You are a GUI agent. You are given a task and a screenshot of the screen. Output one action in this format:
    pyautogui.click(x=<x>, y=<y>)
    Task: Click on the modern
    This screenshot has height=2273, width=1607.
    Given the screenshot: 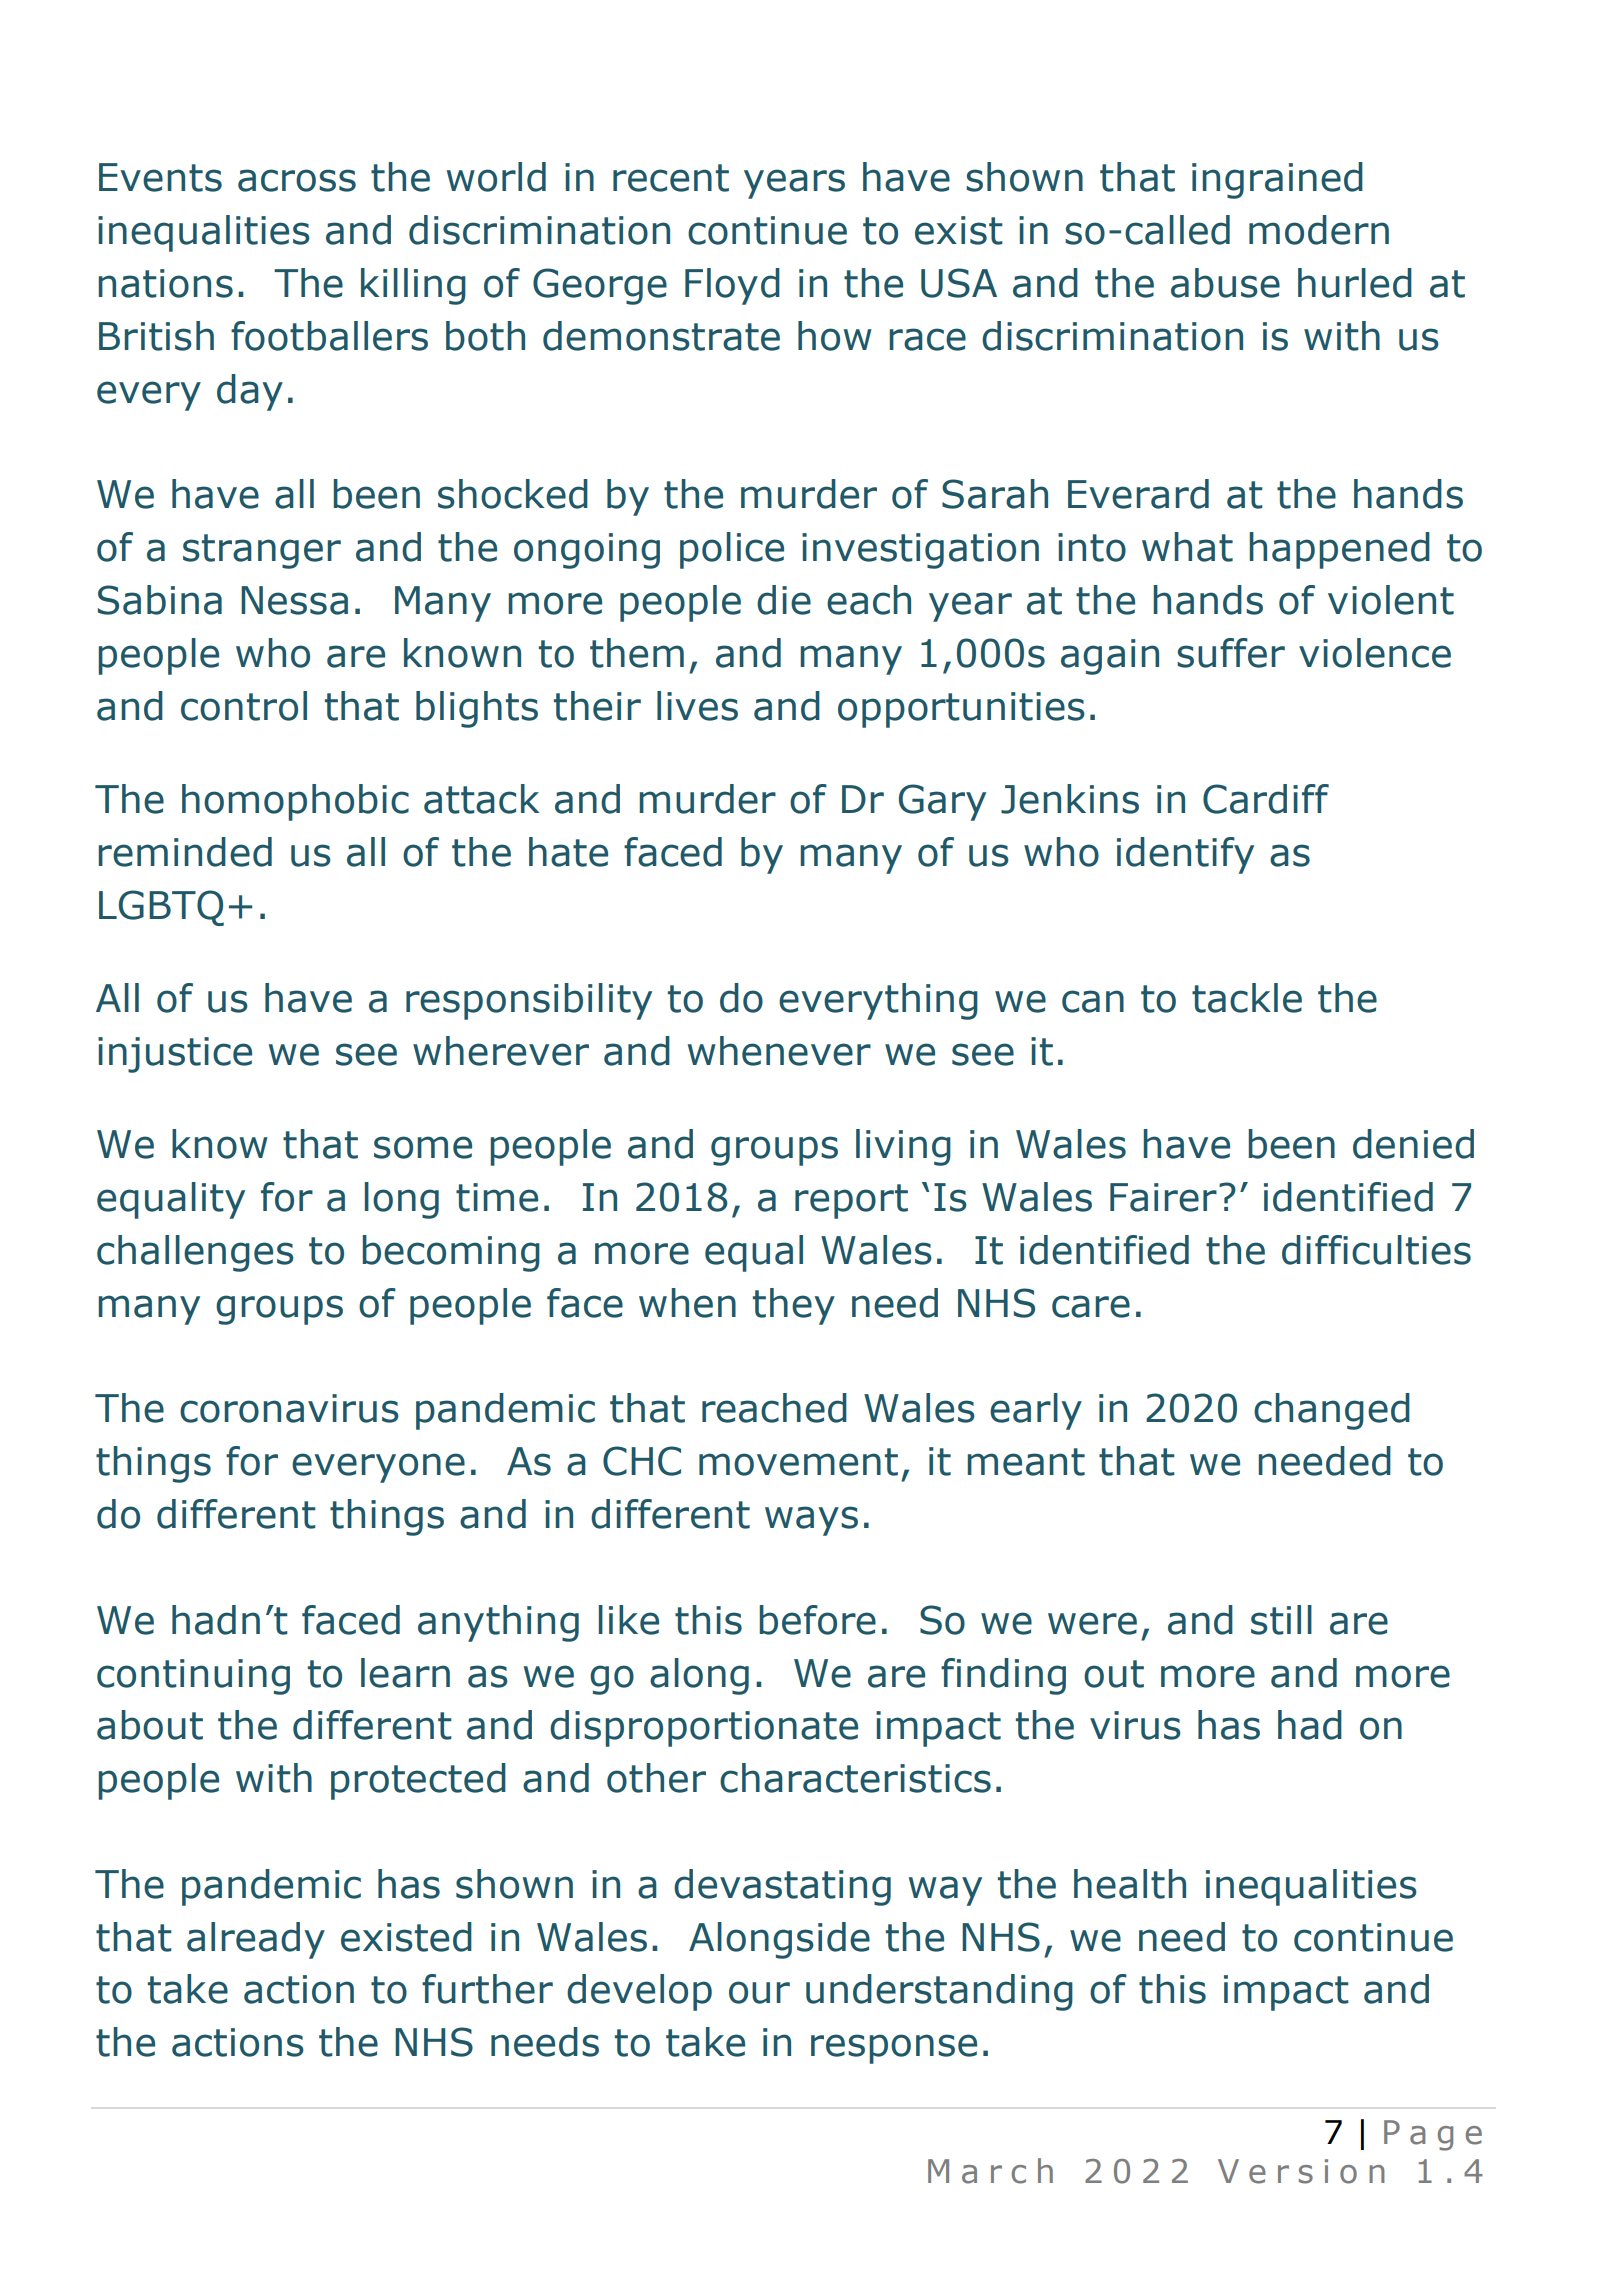 What is the action you would take?
    pyautogui.click(x=1319, y=230)
